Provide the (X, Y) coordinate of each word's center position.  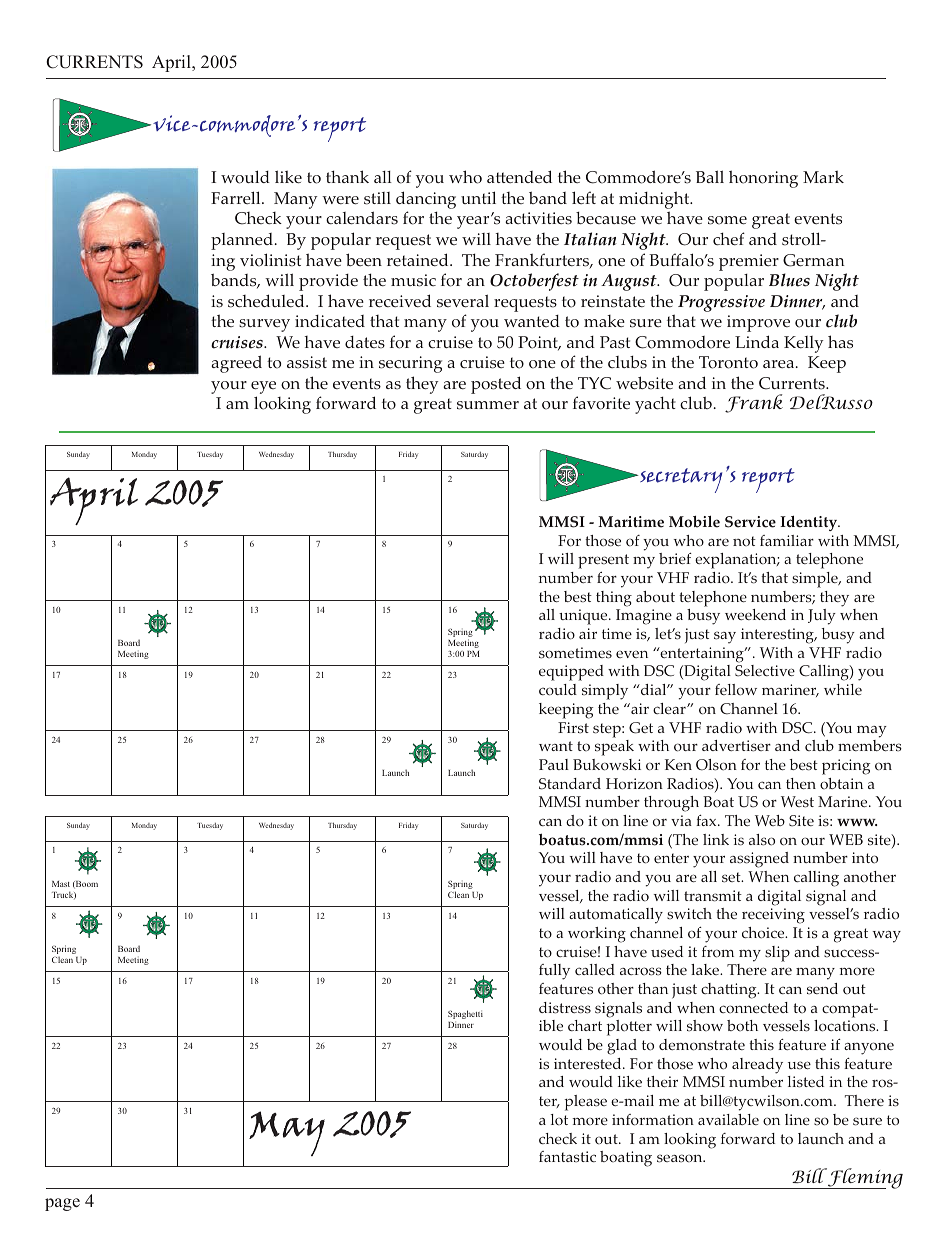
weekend (755, 614)
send (822, 989)
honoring (763, 179)
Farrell (237, 197)
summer (488, 405)
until (478, 197)
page (62, 1204)
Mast (61, 884)
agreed (236, 364)
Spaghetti (465, 1016)
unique (584, 617)
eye (263, 389)
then (801, 783)
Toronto (728, 362)
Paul (554, 764)
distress (565, 1008)
